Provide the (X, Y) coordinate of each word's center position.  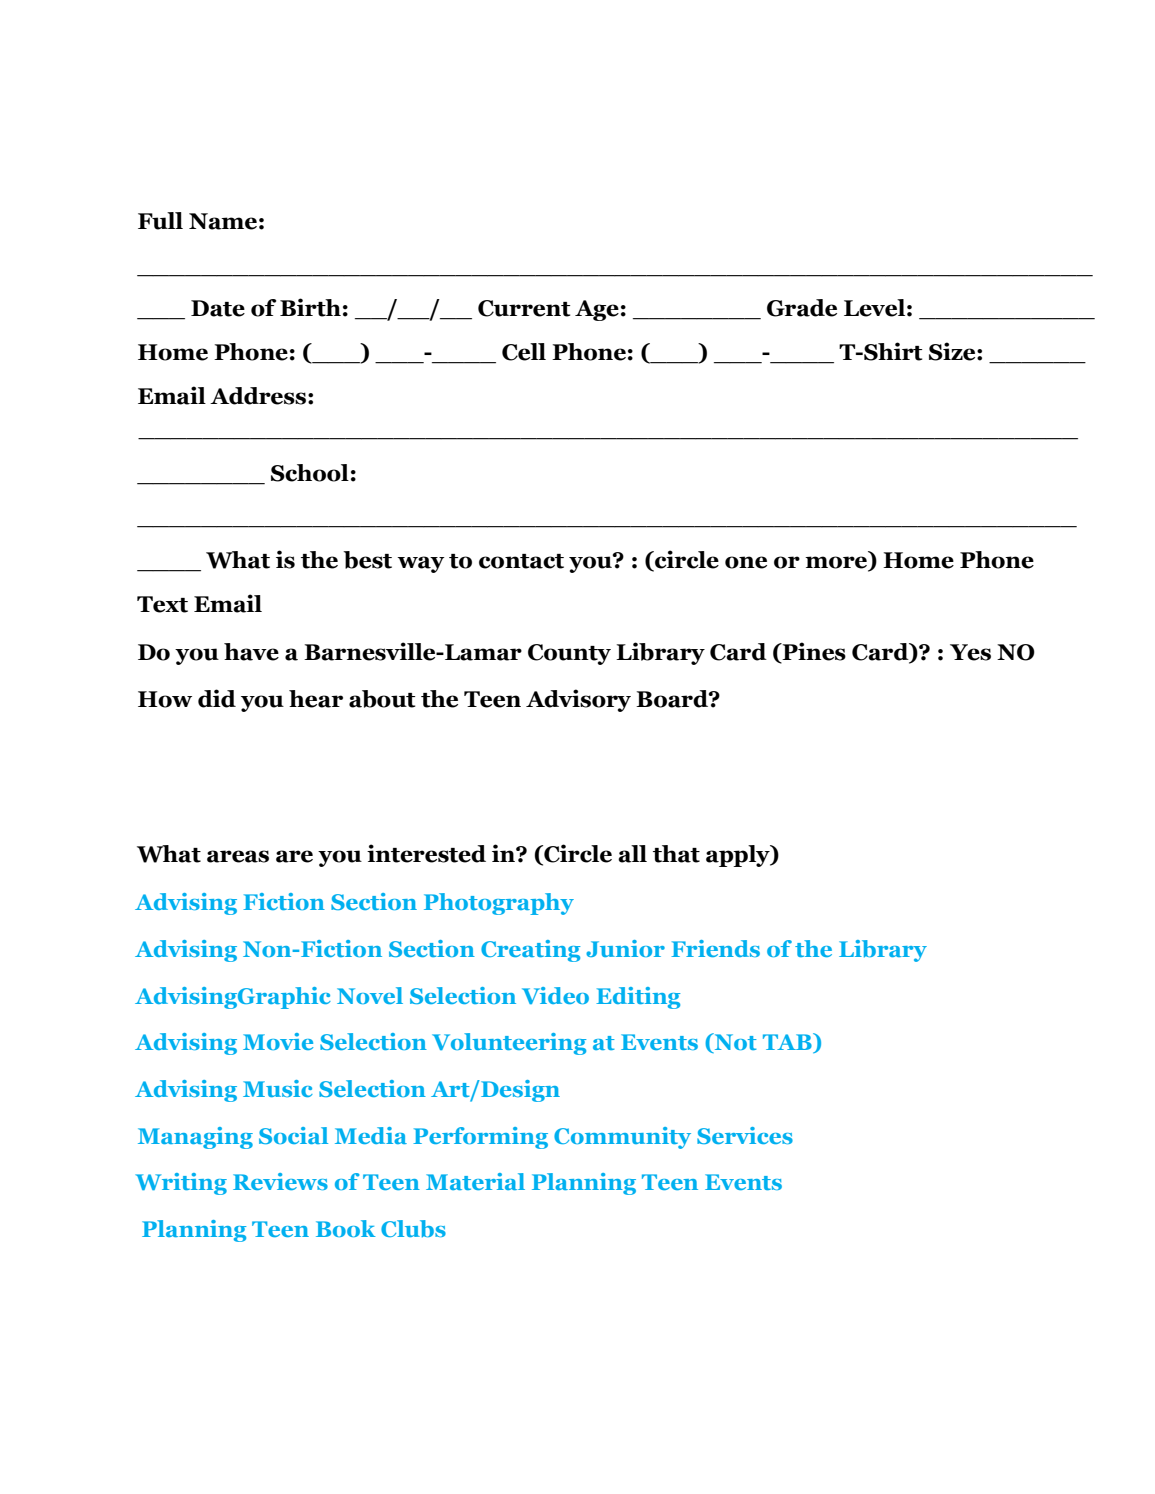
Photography (499, 904)
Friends (715, 948)
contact (521, 561)
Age (597, 310)
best (367, 560)
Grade (802, 308)
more (837, 563)
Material (475, 1181)
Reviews (280, 1181)
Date (218, 308)
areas (238, 856)
